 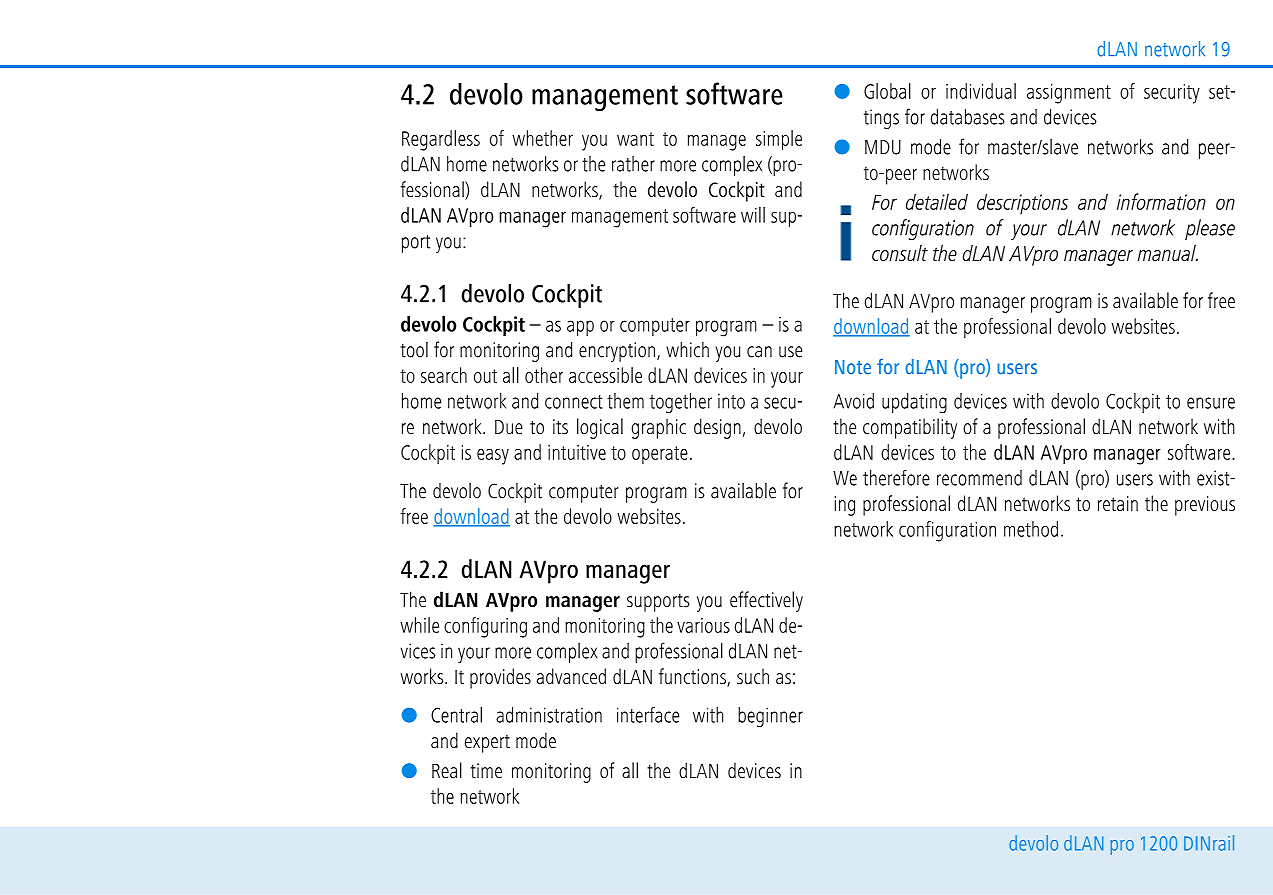 What do you see at coordinates (487, 744) in the page?
I see `expert` at bounding box center [487, 744].
